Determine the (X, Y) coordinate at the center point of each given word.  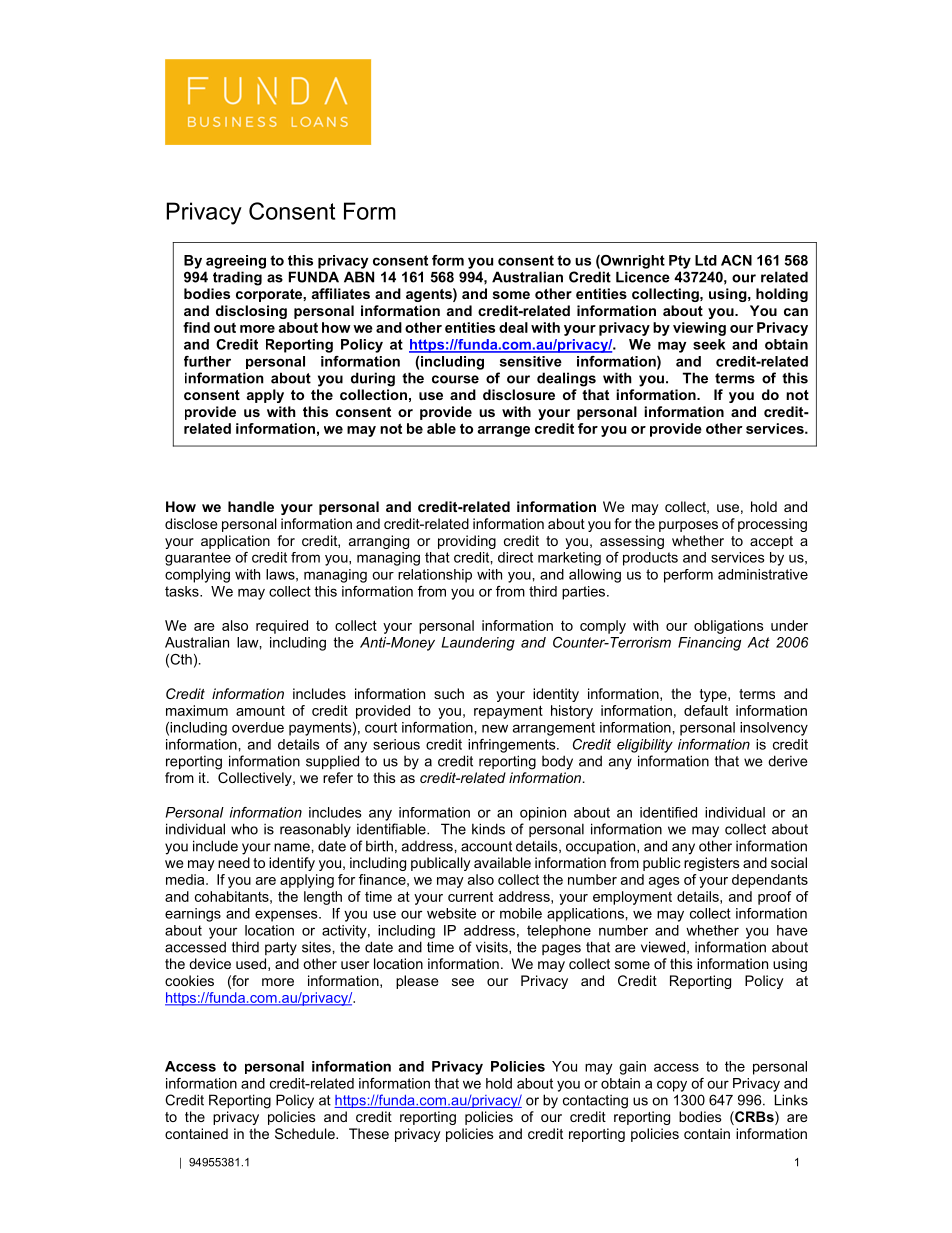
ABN (359, 277)
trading (237, 278)
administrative (763, 574)
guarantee (198, 559)
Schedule (306, 1133)
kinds (488, 829)
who (244, 829)
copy (672, 1086)
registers (712, 864)
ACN (736, 260)
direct (515, 557)
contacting (595, 1101)
